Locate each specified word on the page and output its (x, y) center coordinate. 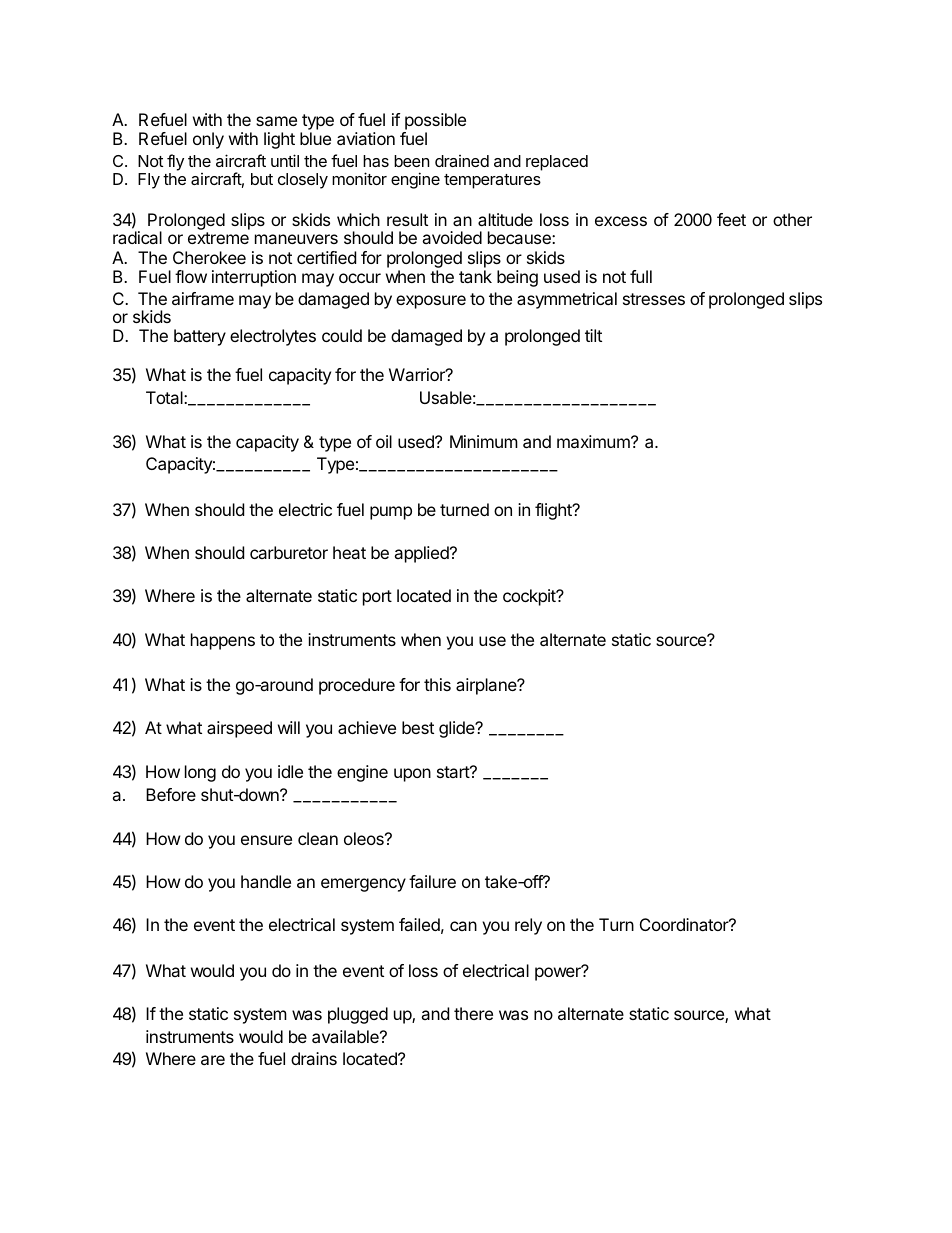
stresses (654, 299)
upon (412, 775)
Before (171, 794)
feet (731, 219)
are (213, 1060)
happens (223, 641)
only (208, 140)
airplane (487, 686)
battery (200, 337)
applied (422, 554)
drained (462, 161)
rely (528, 926)
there (473, 1013)
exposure (431, 302)
